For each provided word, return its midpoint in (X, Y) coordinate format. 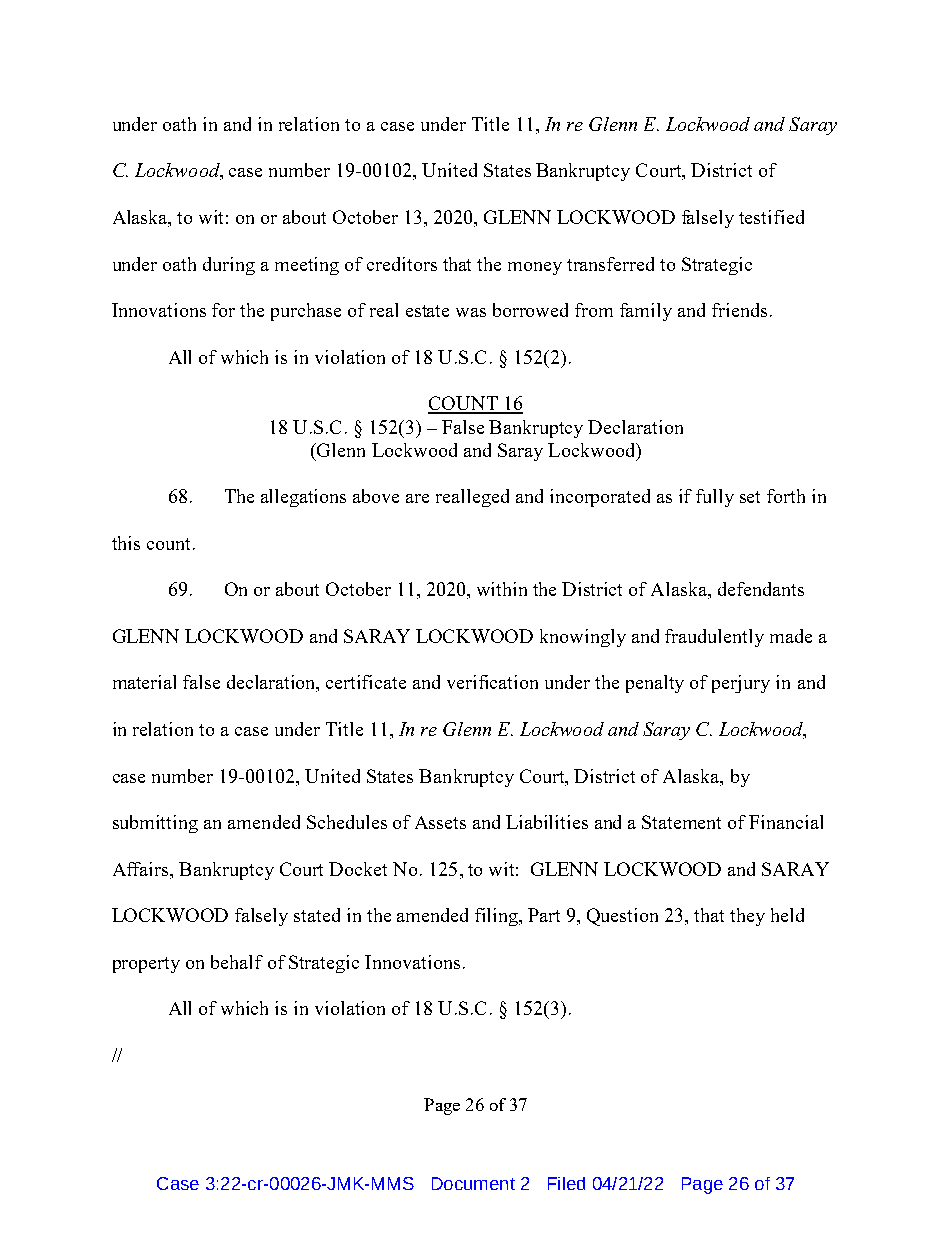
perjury (741, 684)
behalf (237, 962)
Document (473, 1183)
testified (771, 217)
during (229, 266)
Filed (566, 1183)
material (144, 682)
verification (492, 682)
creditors (402, 264)
